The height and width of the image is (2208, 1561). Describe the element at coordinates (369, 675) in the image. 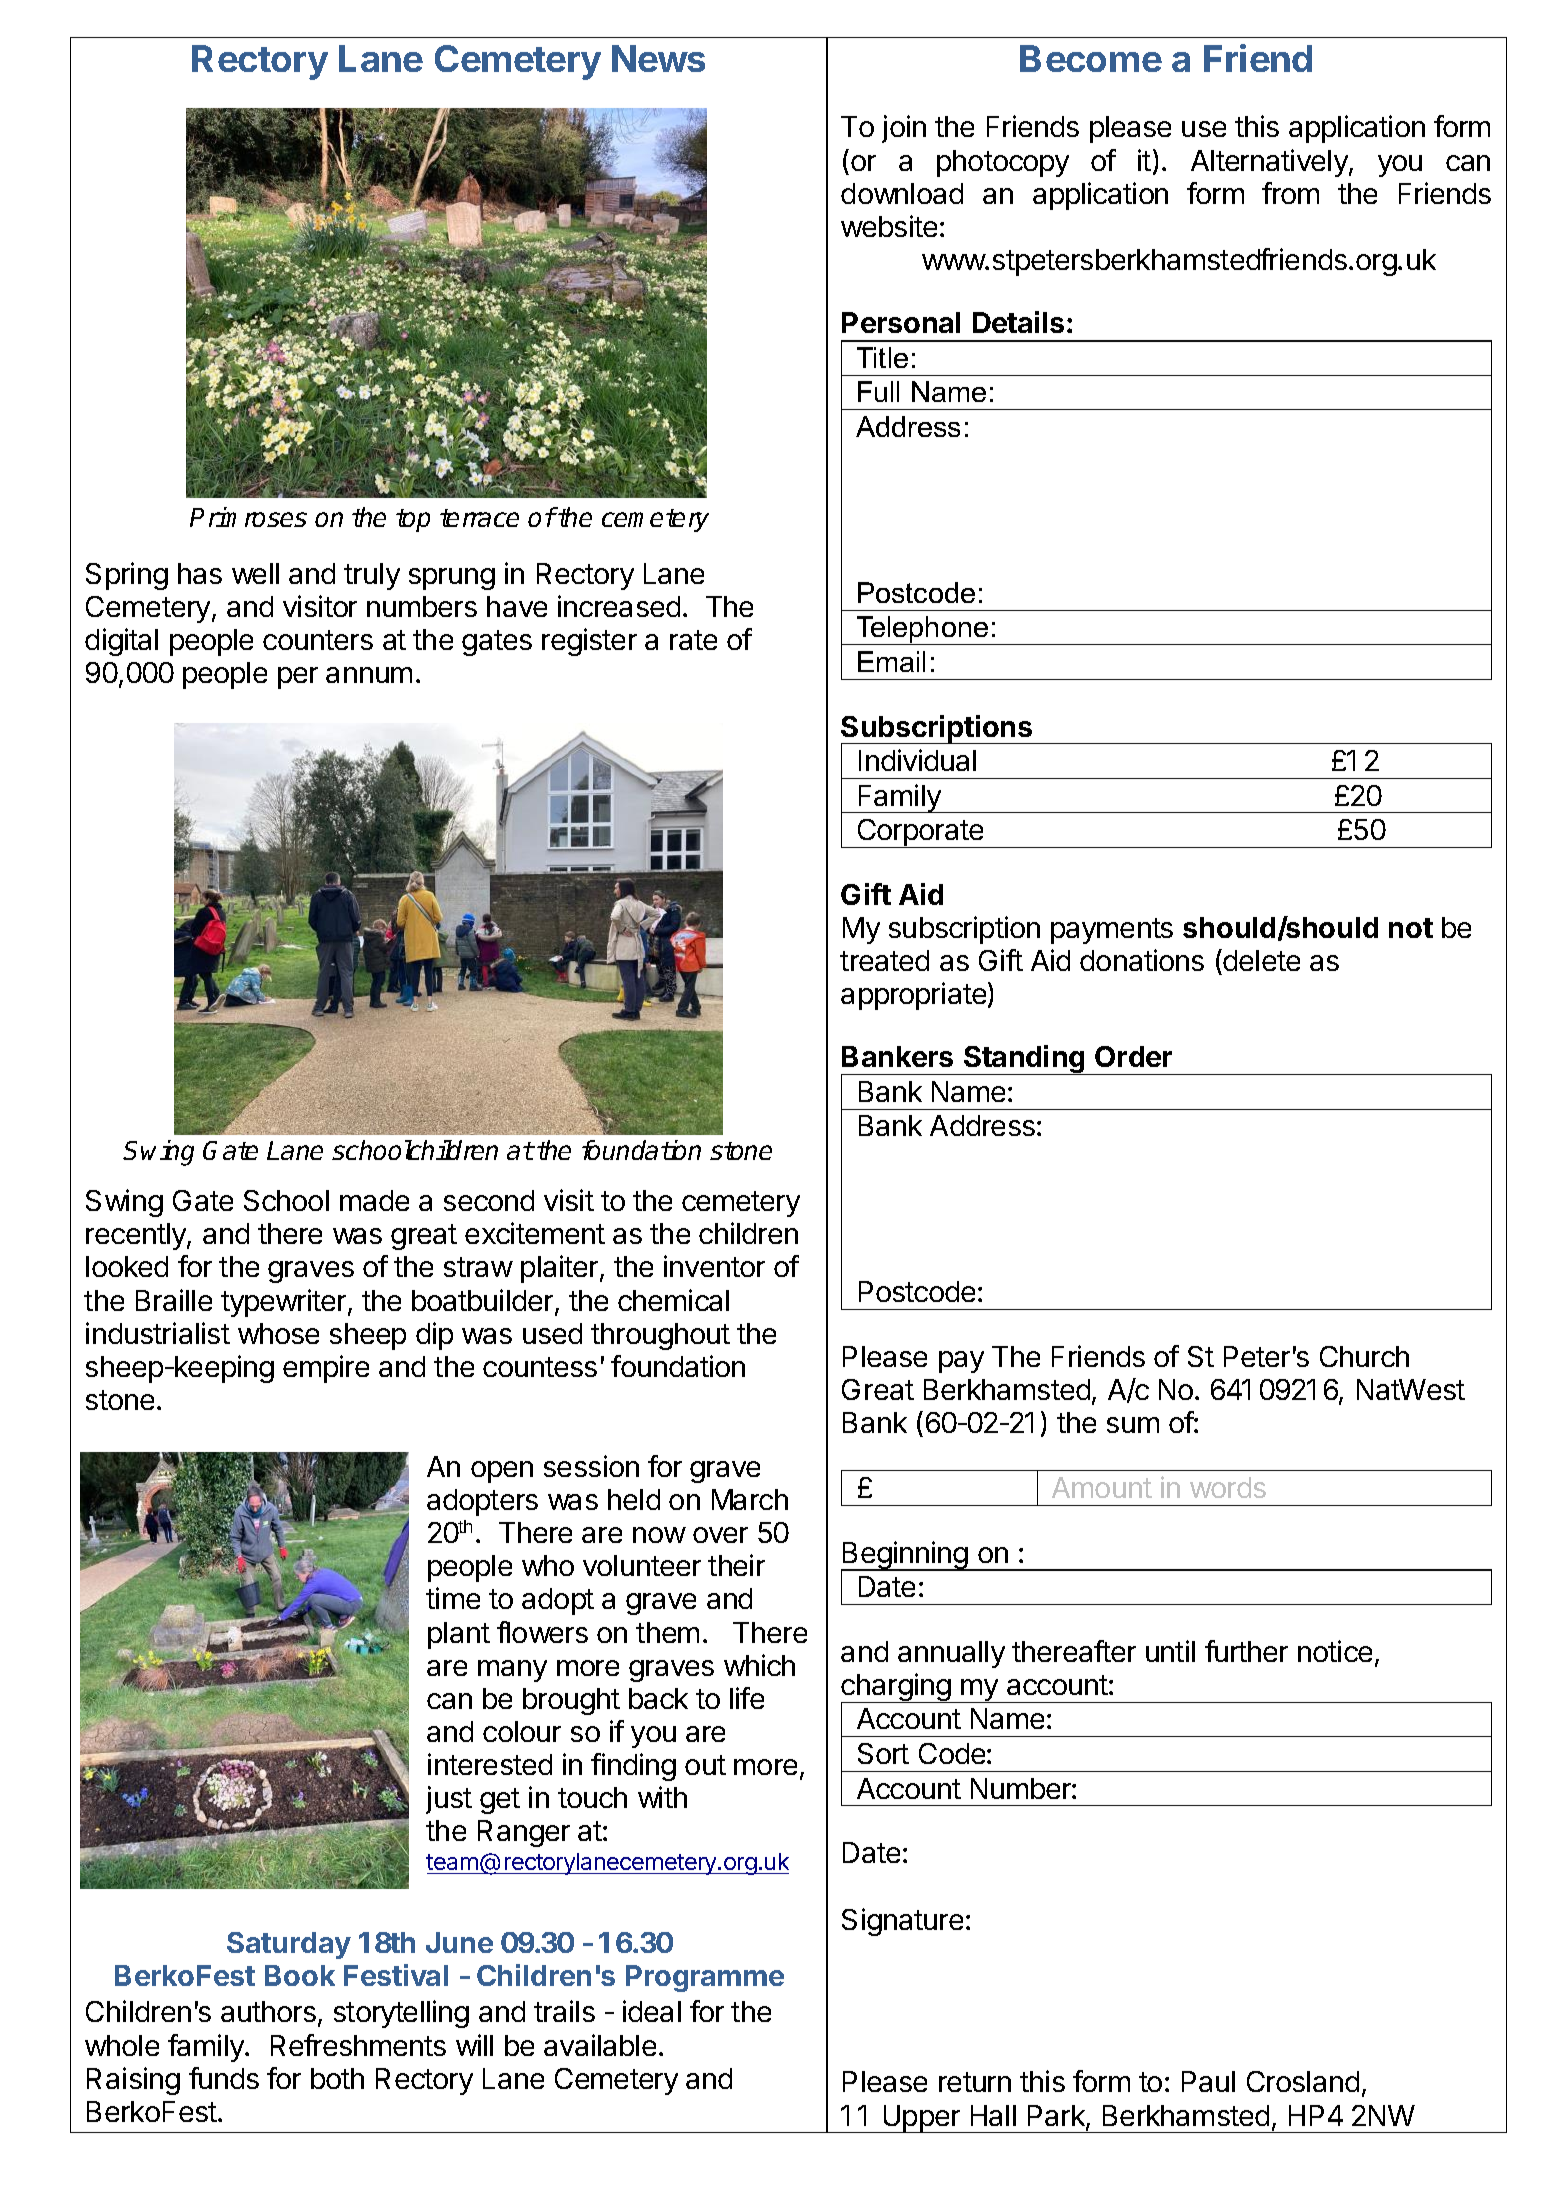

I see `annum` at that location.
